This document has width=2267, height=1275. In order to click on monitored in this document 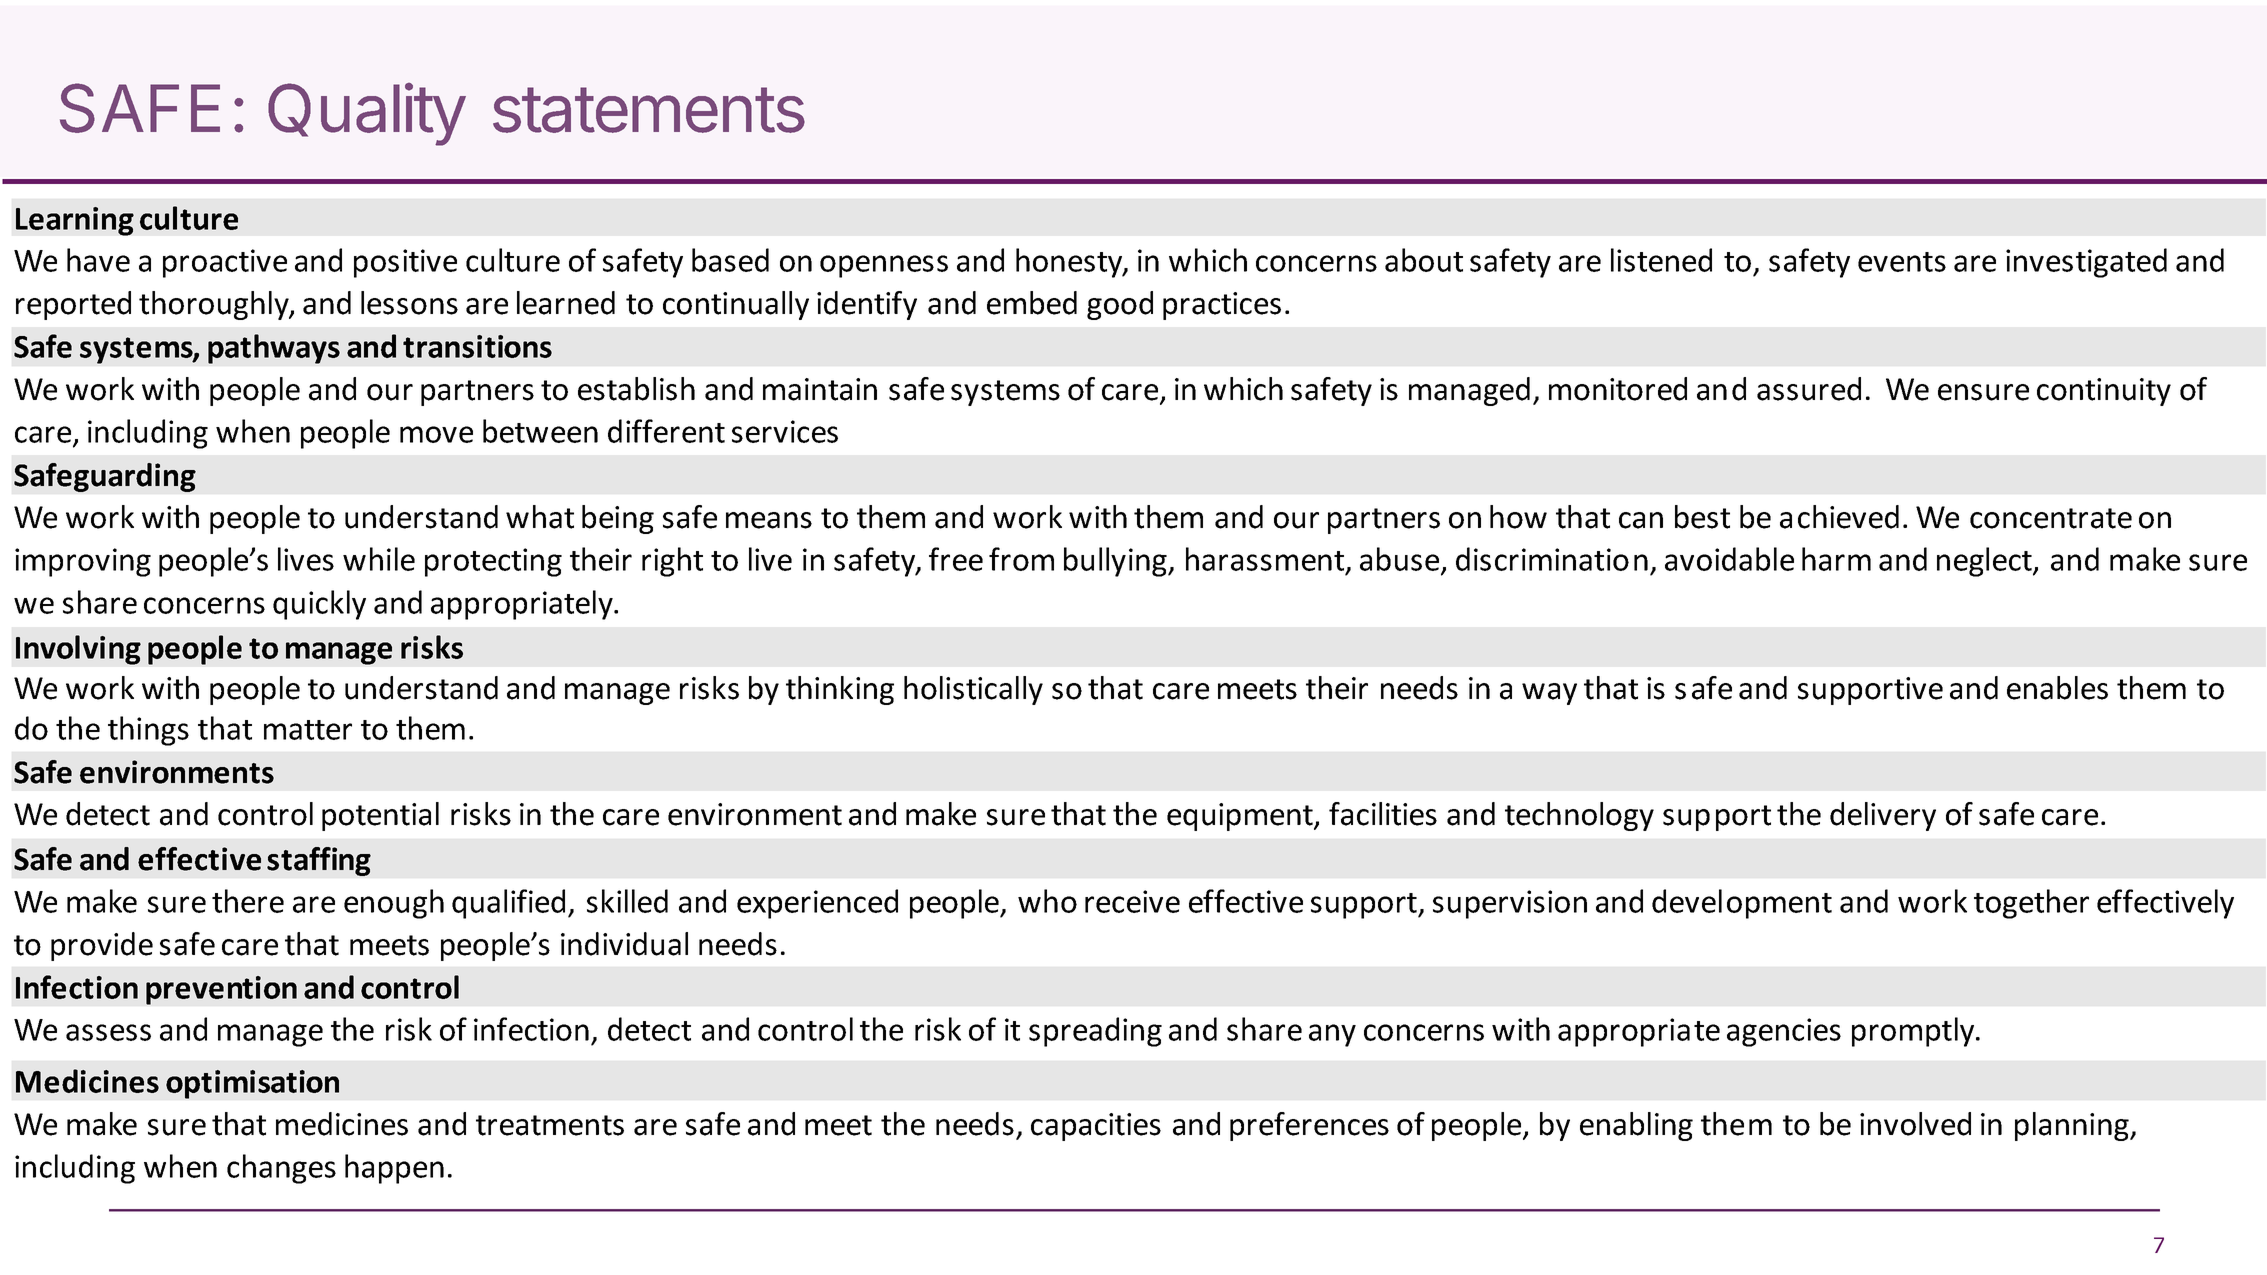, I will do `click(1618, 389)`.
